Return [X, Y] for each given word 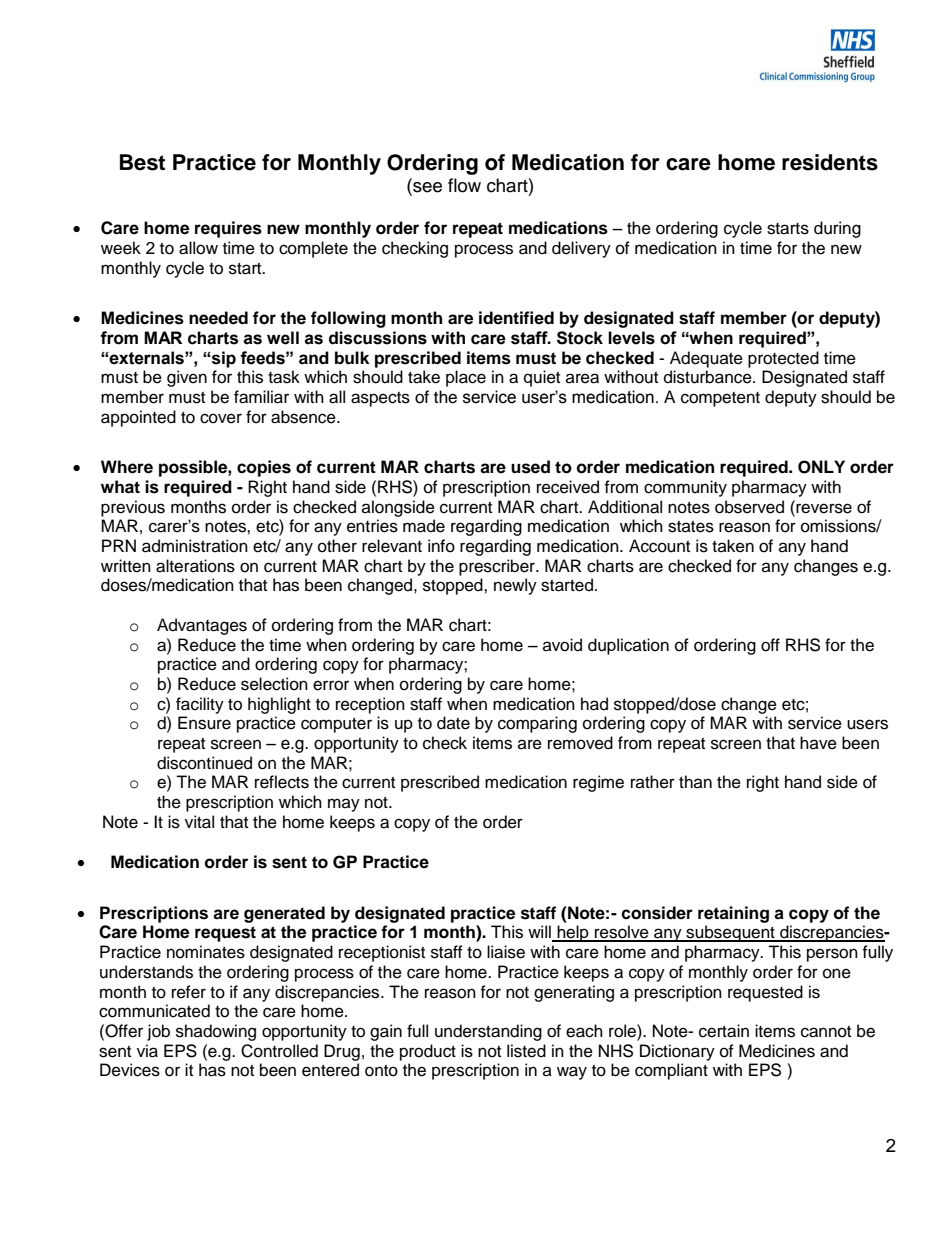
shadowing [216, 1032]
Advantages [202, 626]
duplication [628, 646]
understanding [488, 1032]
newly [515, 586]
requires [228, 229]
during [837, 229]
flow [464, 185]
